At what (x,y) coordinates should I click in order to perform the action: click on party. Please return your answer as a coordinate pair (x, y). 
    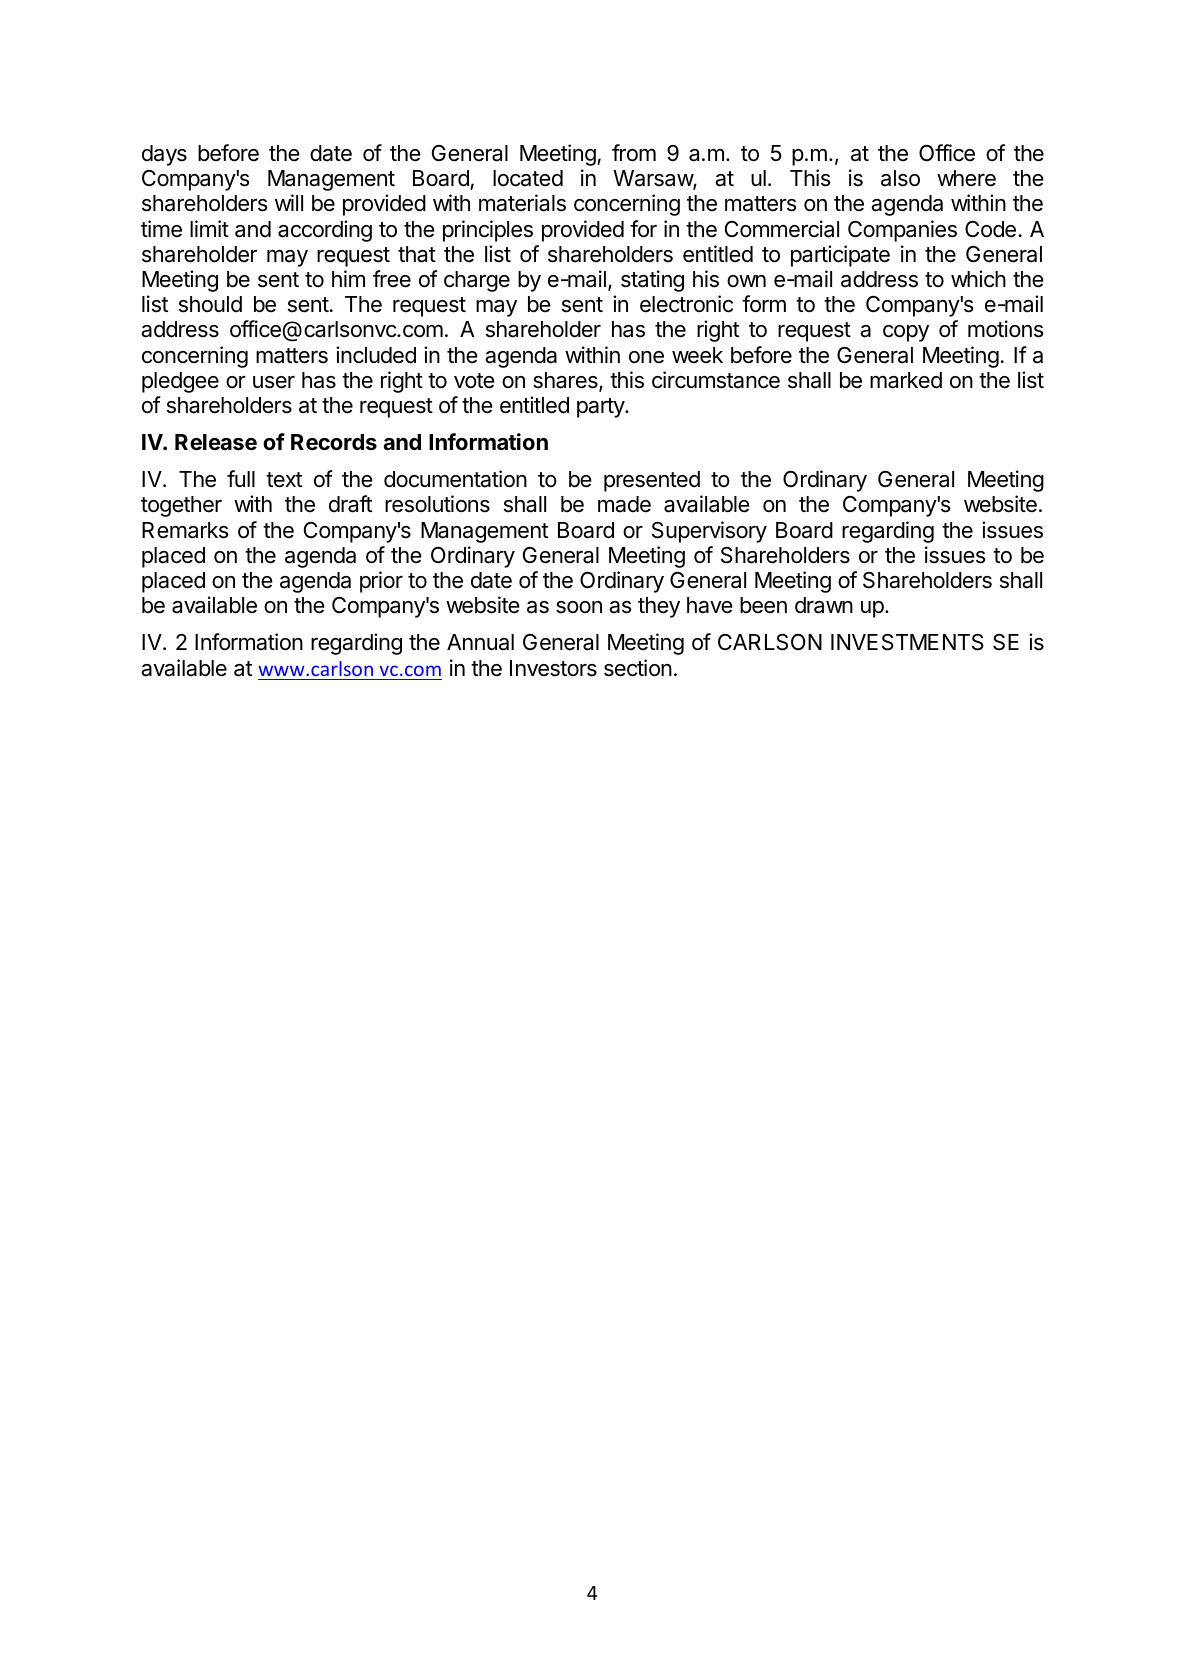
    Looking at the image, I should click on (601, 408).
